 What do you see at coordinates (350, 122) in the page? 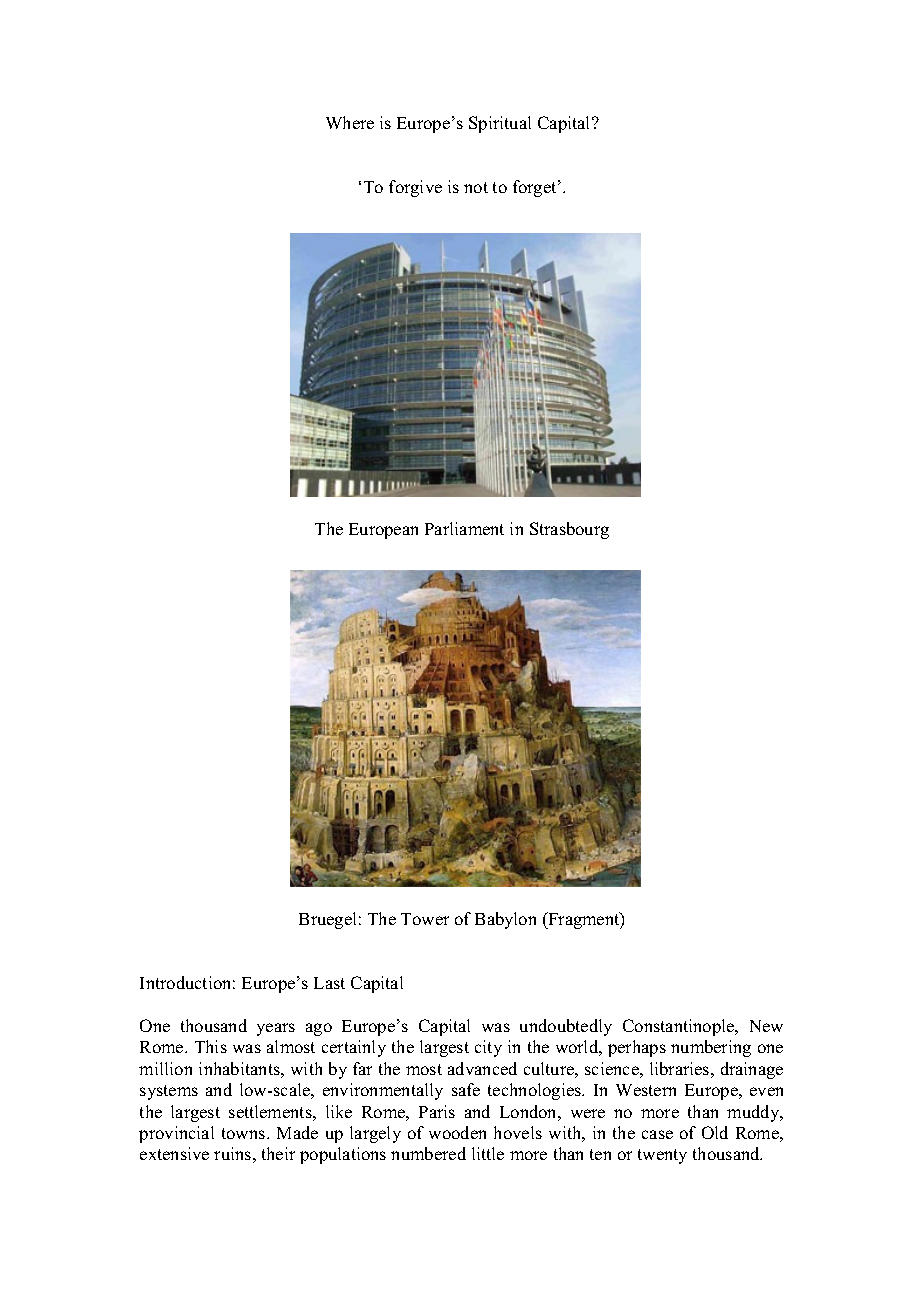
I see `Where` at bounding box center [350, 122].
